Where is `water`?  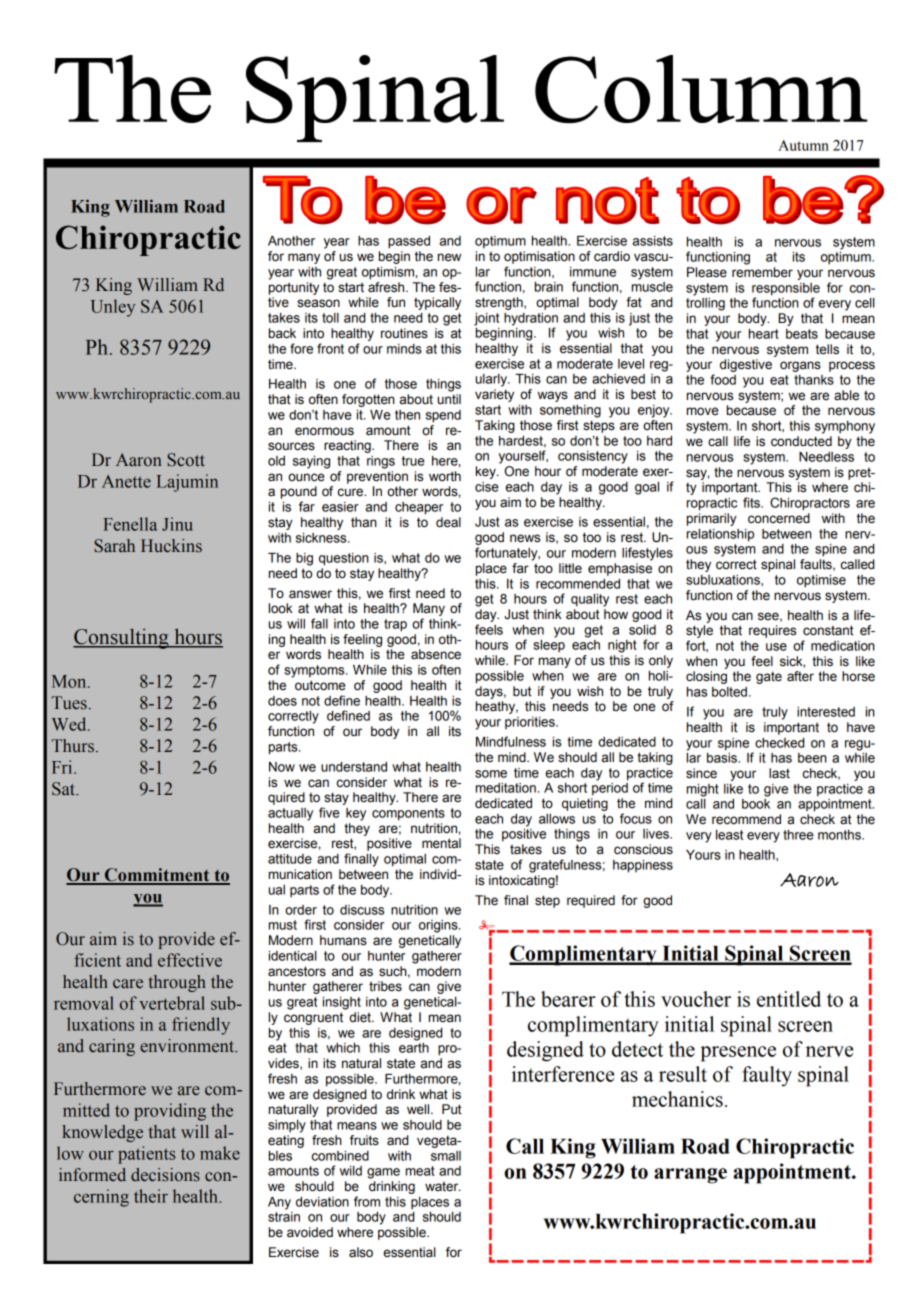
water is located at coordinates (443, 1186).
